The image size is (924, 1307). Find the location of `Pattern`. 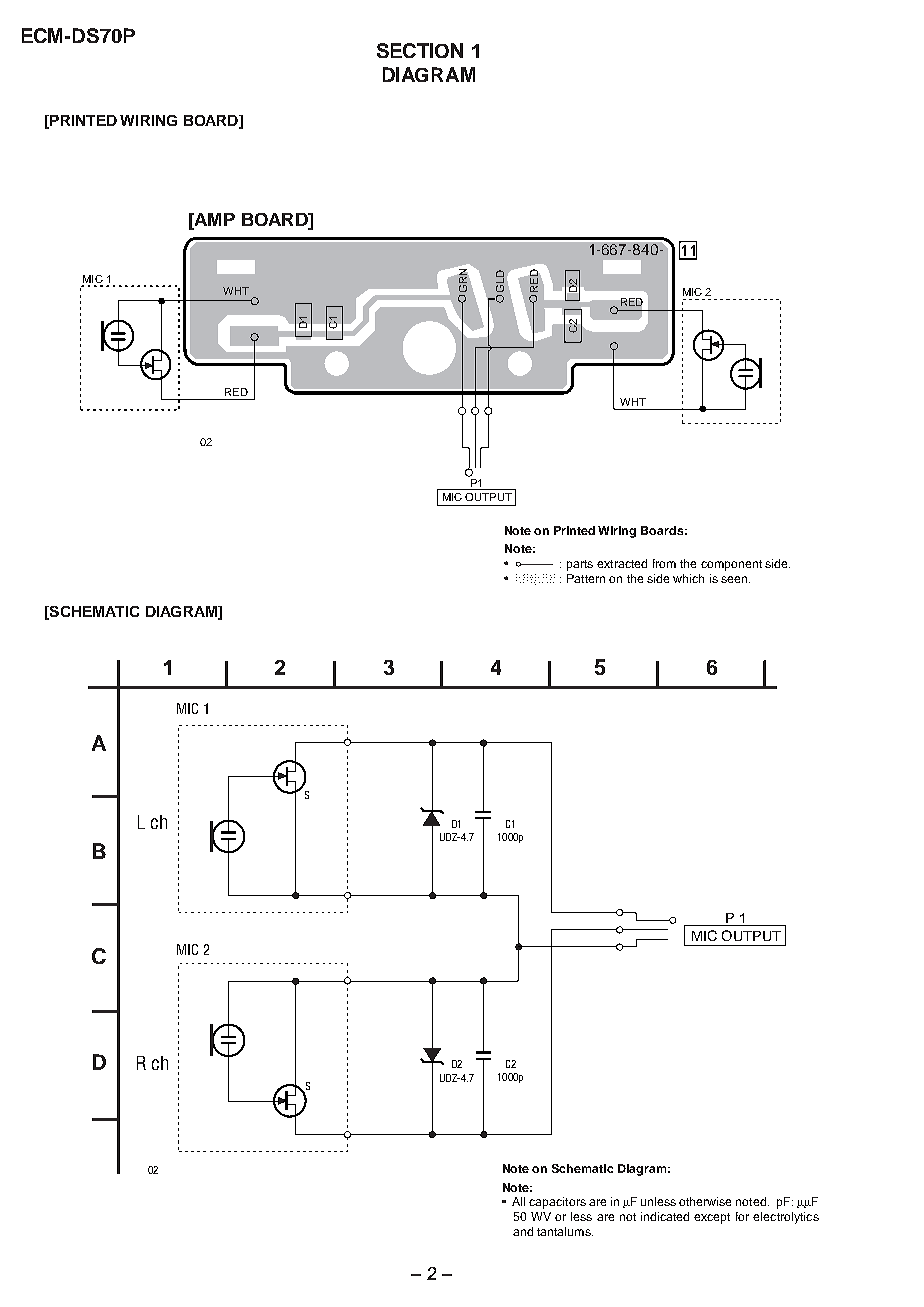

Pattern is located at coordinates (586, 578).
